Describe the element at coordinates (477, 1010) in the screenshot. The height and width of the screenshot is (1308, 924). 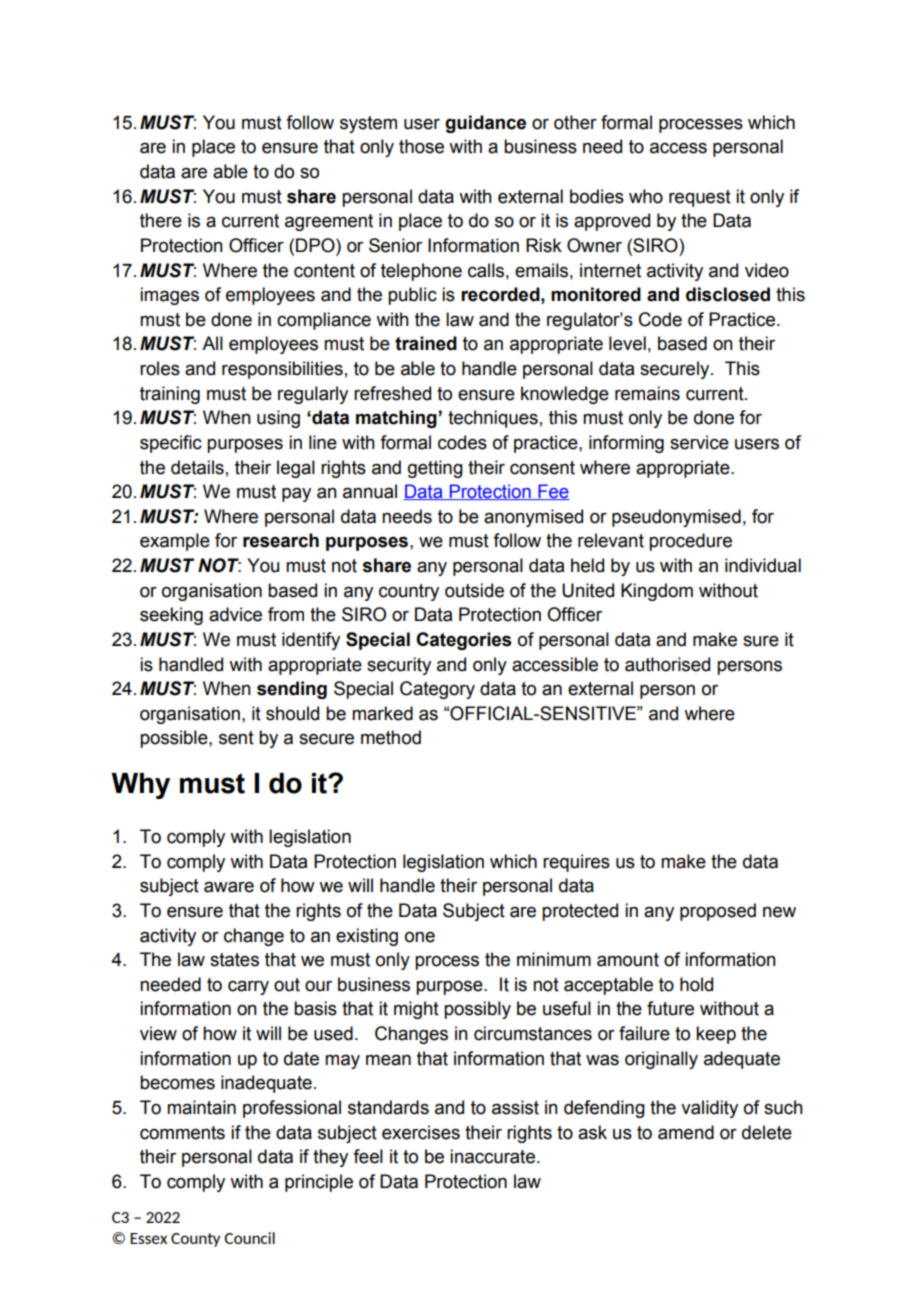
I see `possibly` at that location.
